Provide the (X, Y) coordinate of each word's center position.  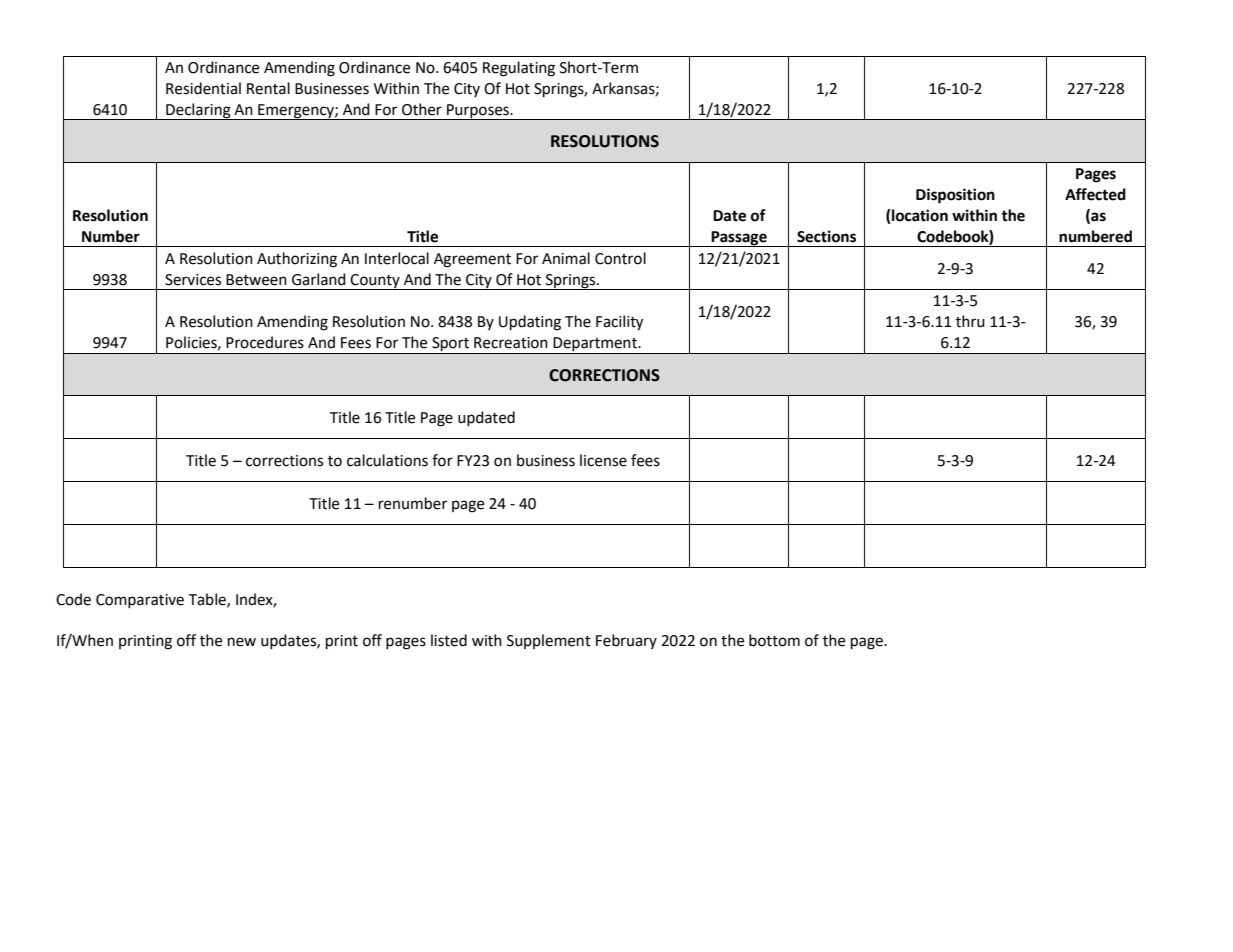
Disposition (955, 196)
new (242, 642)
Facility (619, 323)
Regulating (519, 69)
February (626, 641)
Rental (268, 88)
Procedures (265, 342)
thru (970, 321)
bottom (774, 640)
